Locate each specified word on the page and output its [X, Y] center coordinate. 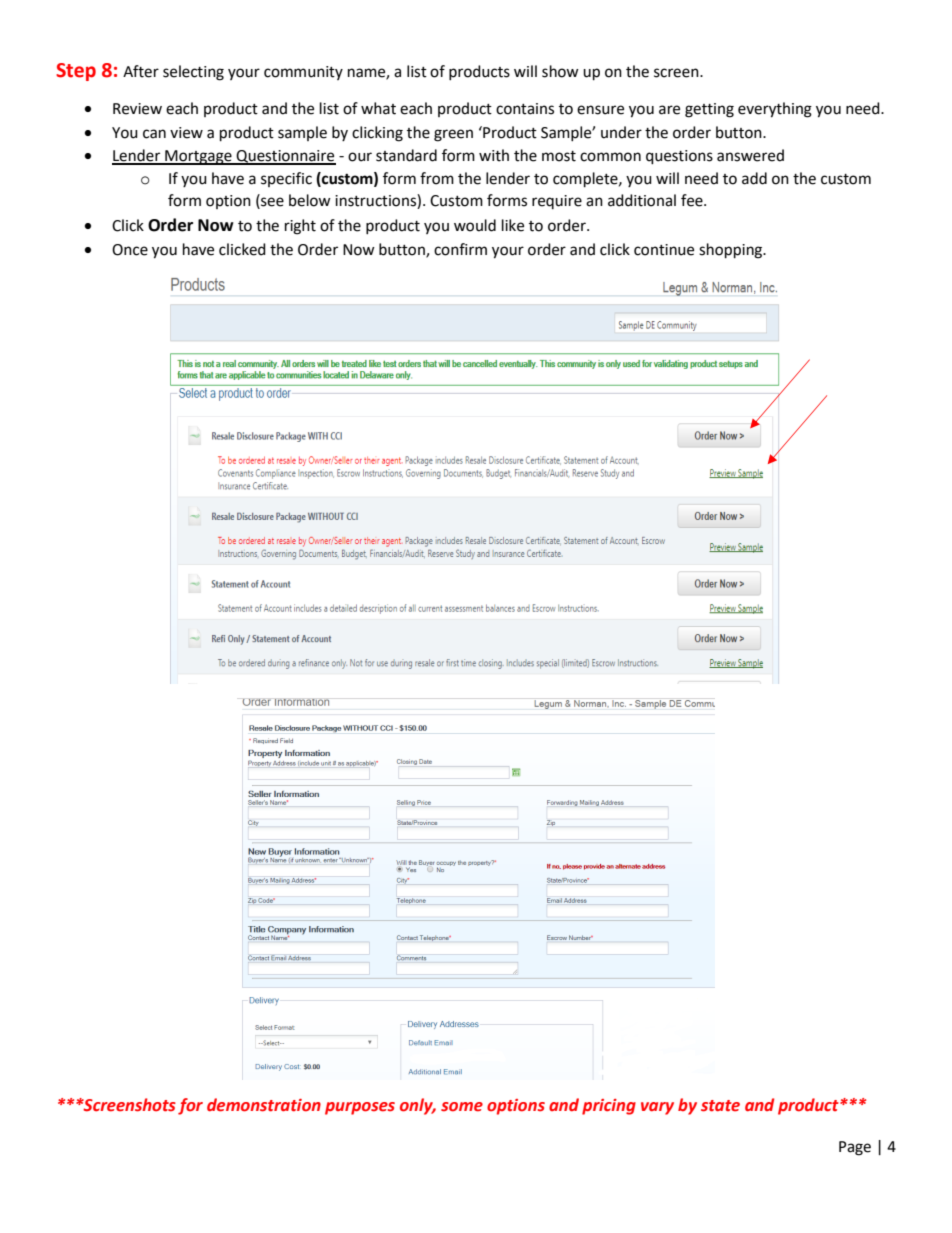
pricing [609, 1107]
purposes [360, 1108]
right [300, 227]
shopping [732, 251]
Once [130, 250]
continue [664, 250]
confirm [460, 249]
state [720, 1106]
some [462, 1107]
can [154, 134]
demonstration [264, 1105]
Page [855, 1148]
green [453, 135]
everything [775, 110]
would [475, 225]
